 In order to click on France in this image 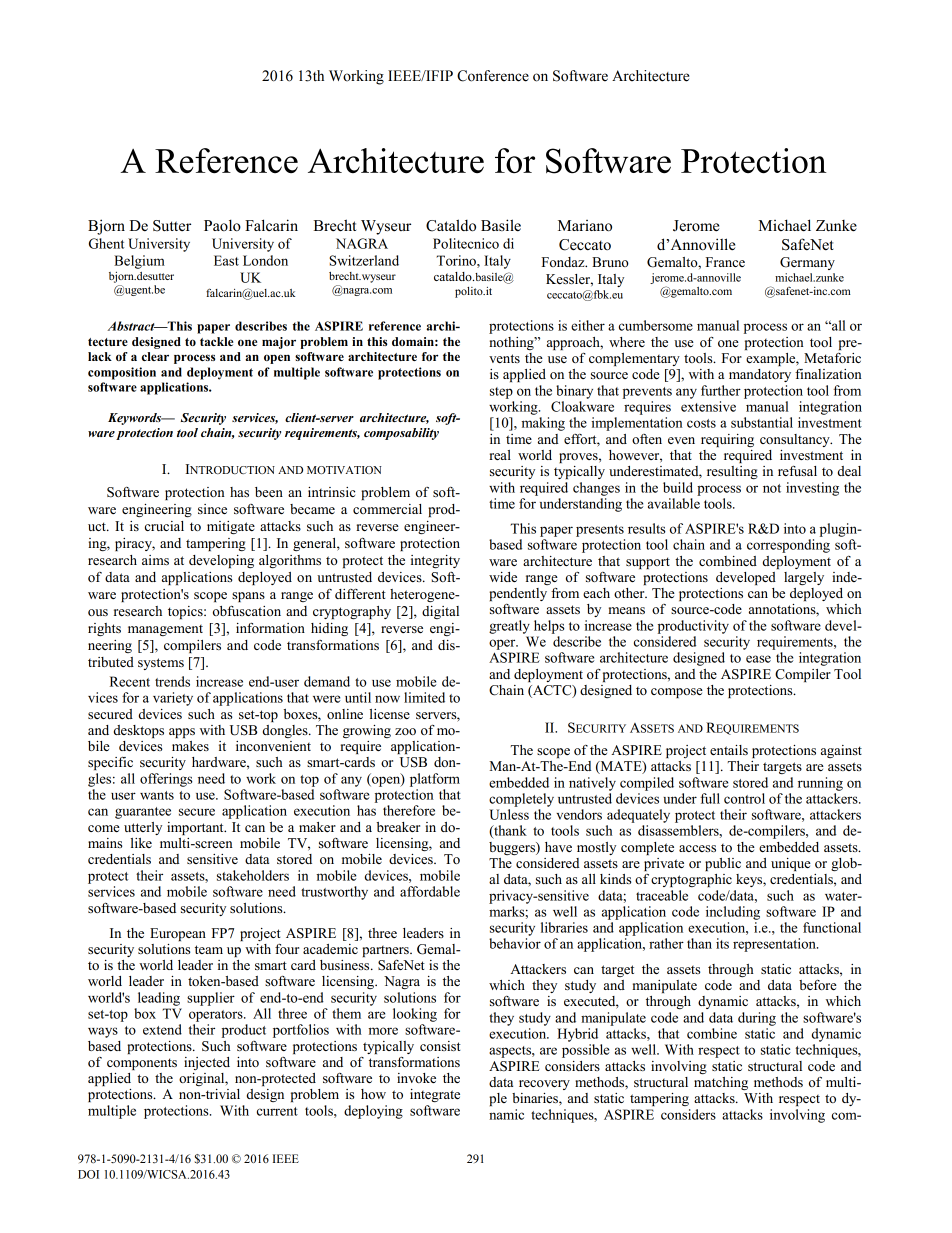, I will do `click(725, 262)`.
